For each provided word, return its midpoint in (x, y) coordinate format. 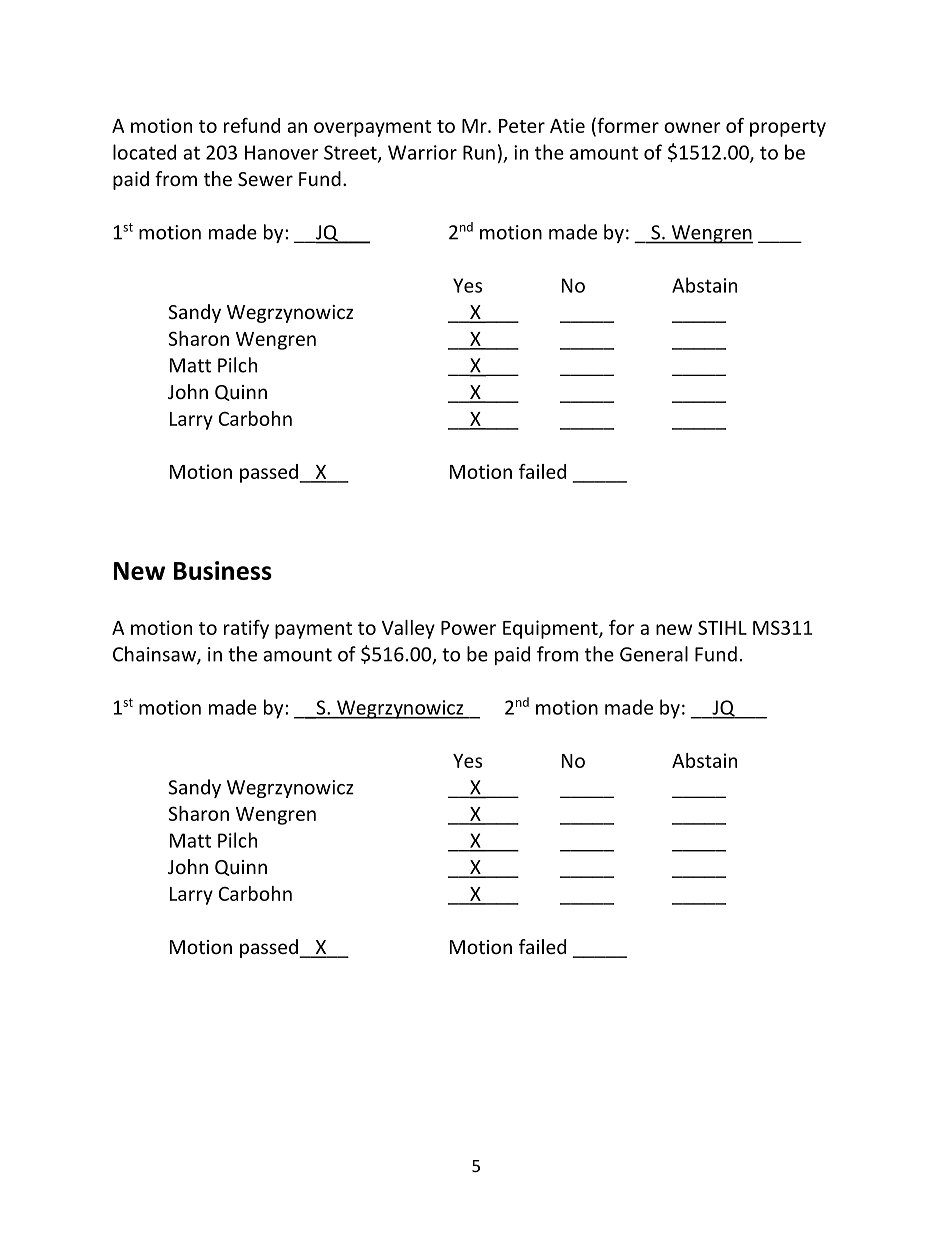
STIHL (722, 627)
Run (479, 152)
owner (692, 127)
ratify (246, 629)
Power (468, 628)
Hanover (282, 152)
